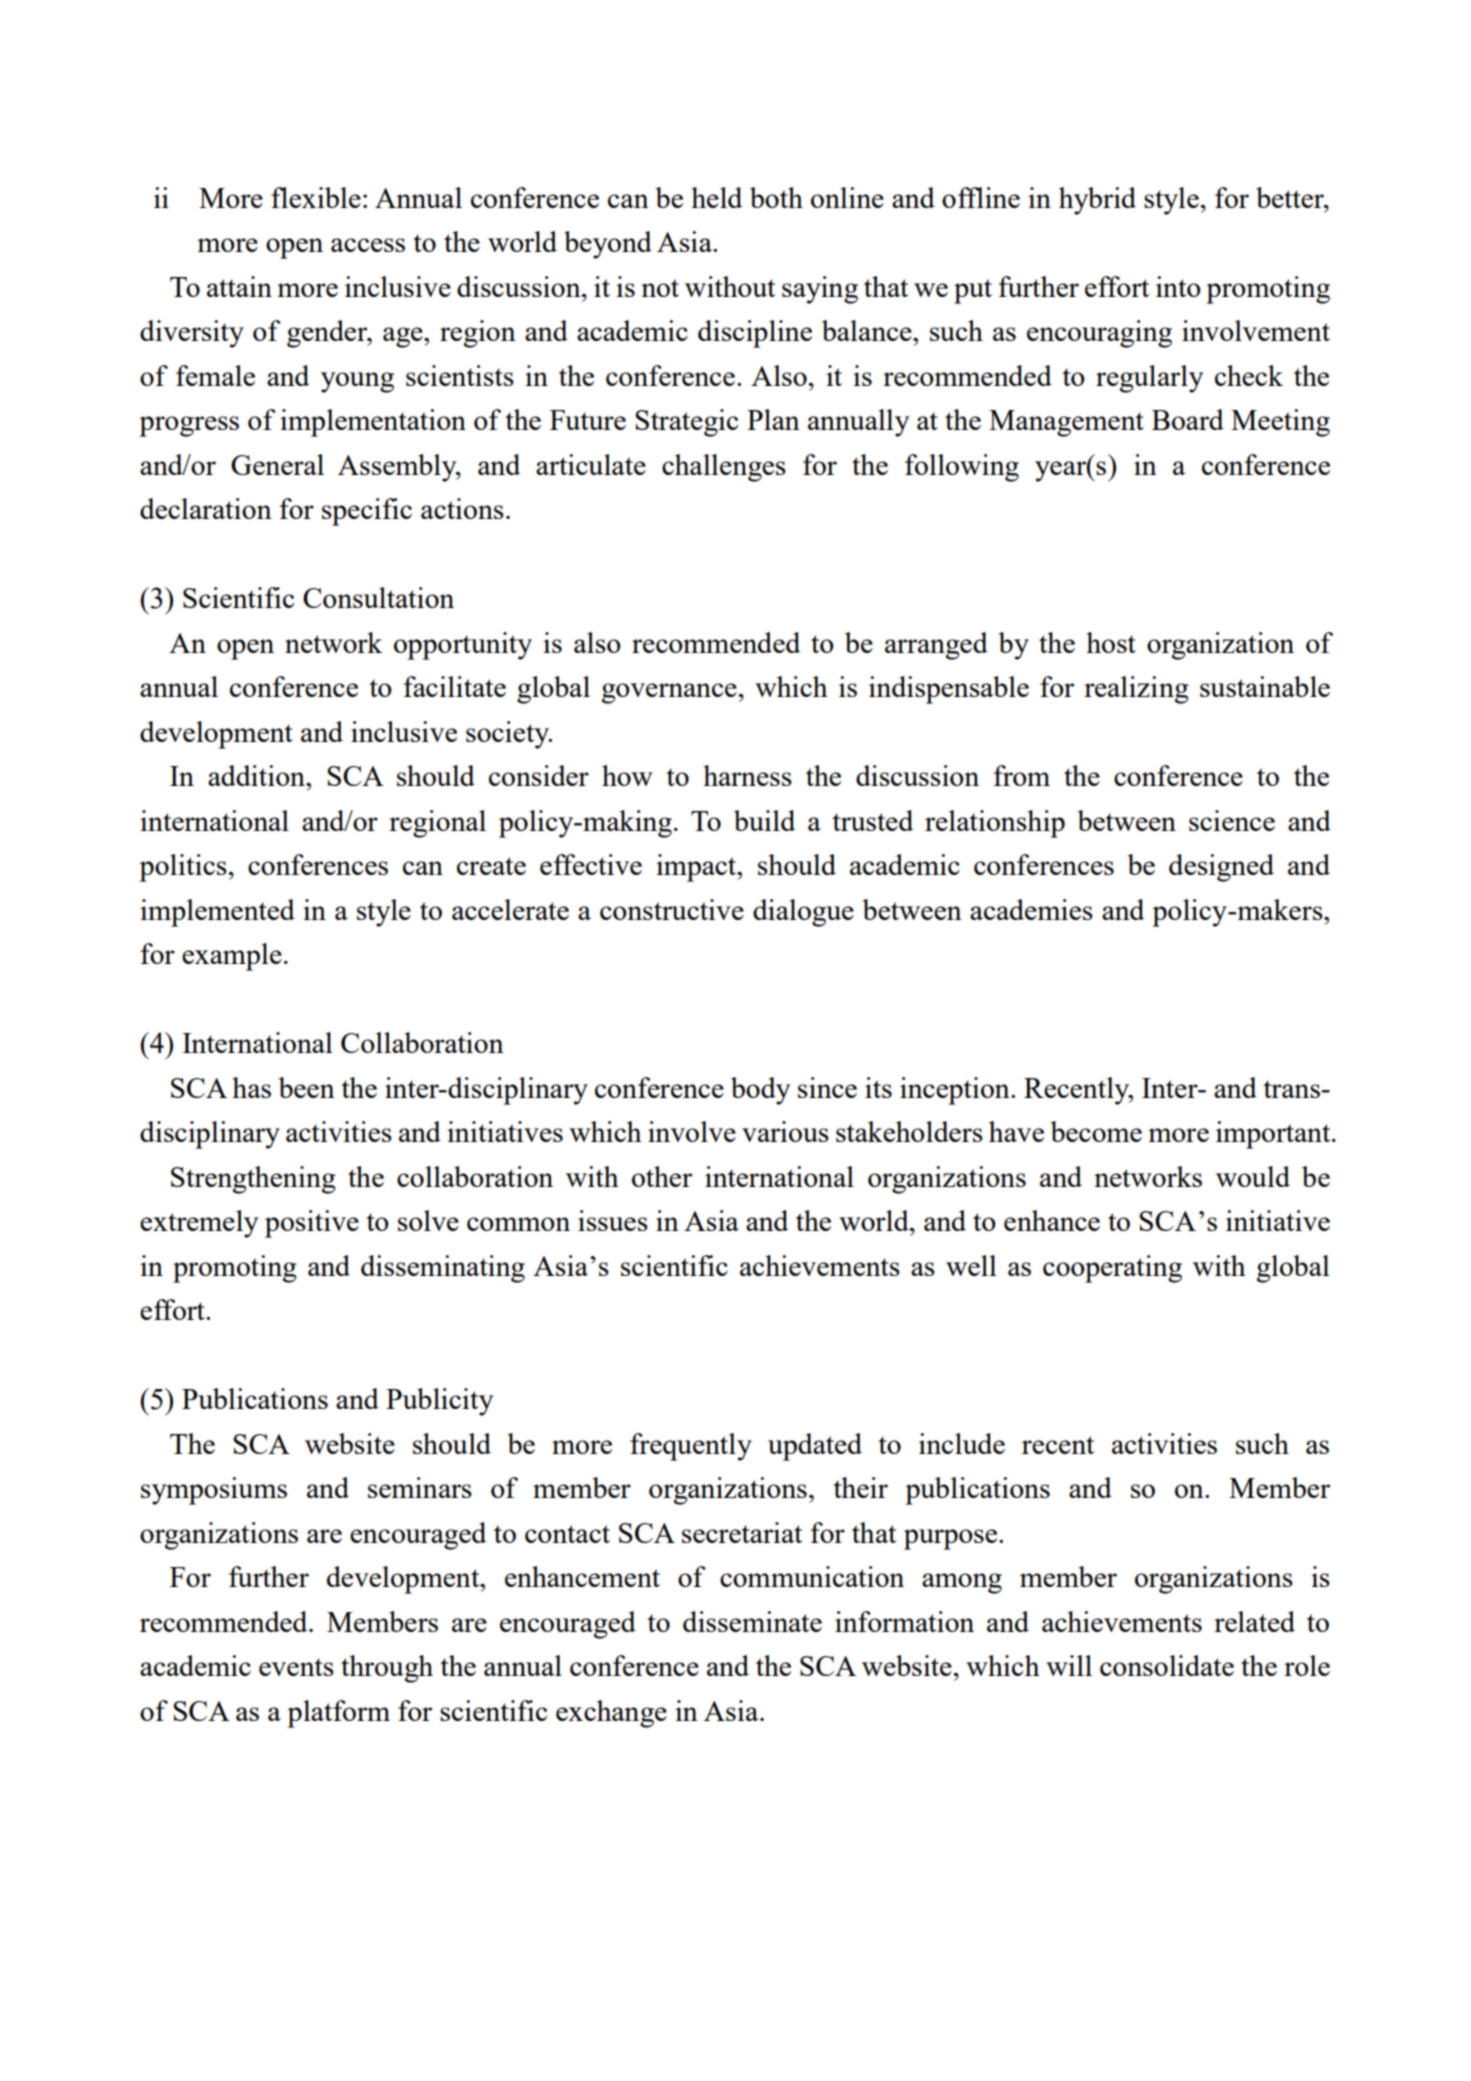 The width and height of the image is (1471, 2081). What do you see at coordinates (232, 957) in the image?
I see `example` at bounding box center [232, 957].
